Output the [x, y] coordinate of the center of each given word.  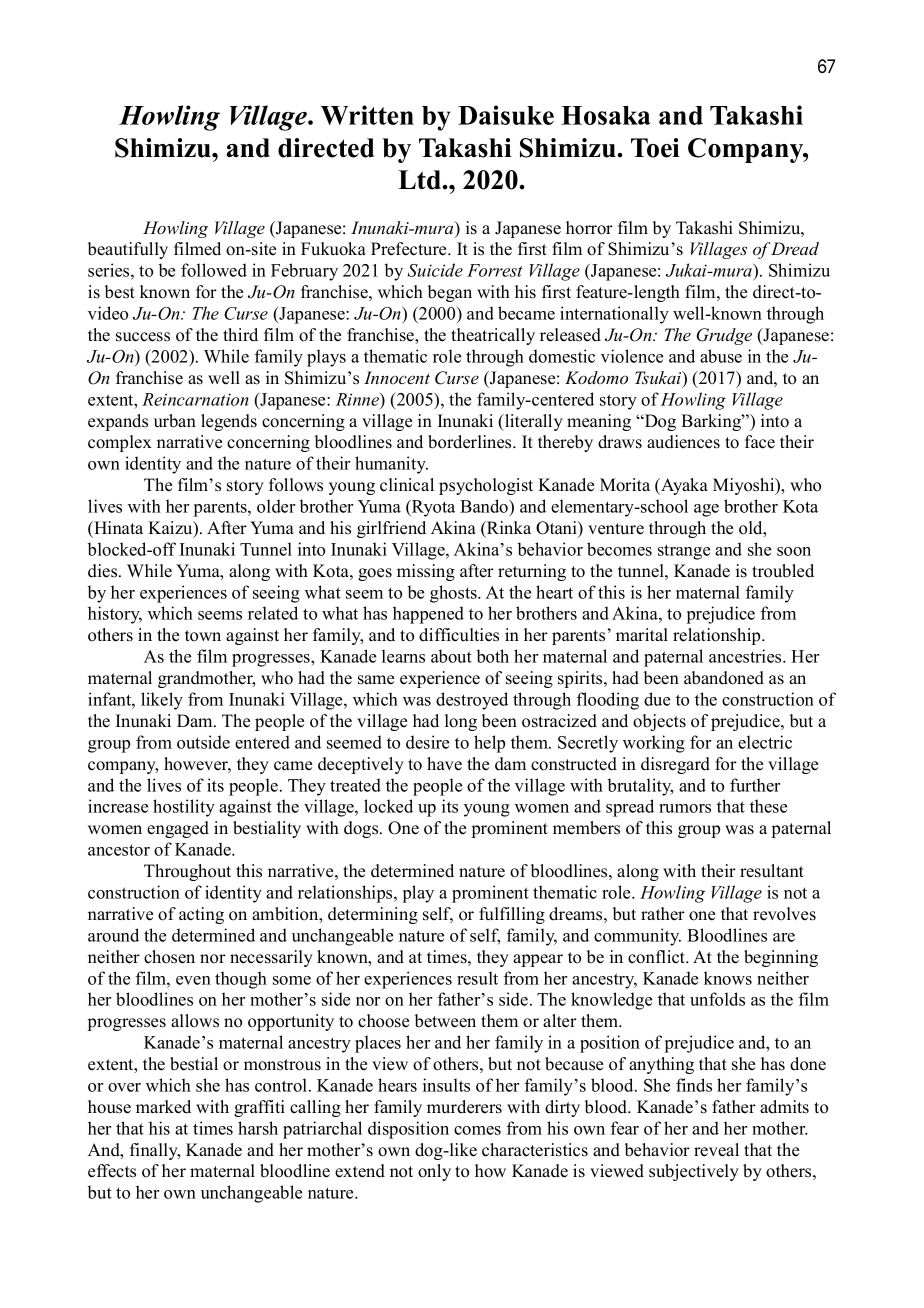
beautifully [128, 250]
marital [642, 634]
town [203, 636]
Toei [655, 148]
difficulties [459, 635]
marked [163, 1107]
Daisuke [506, 115]
